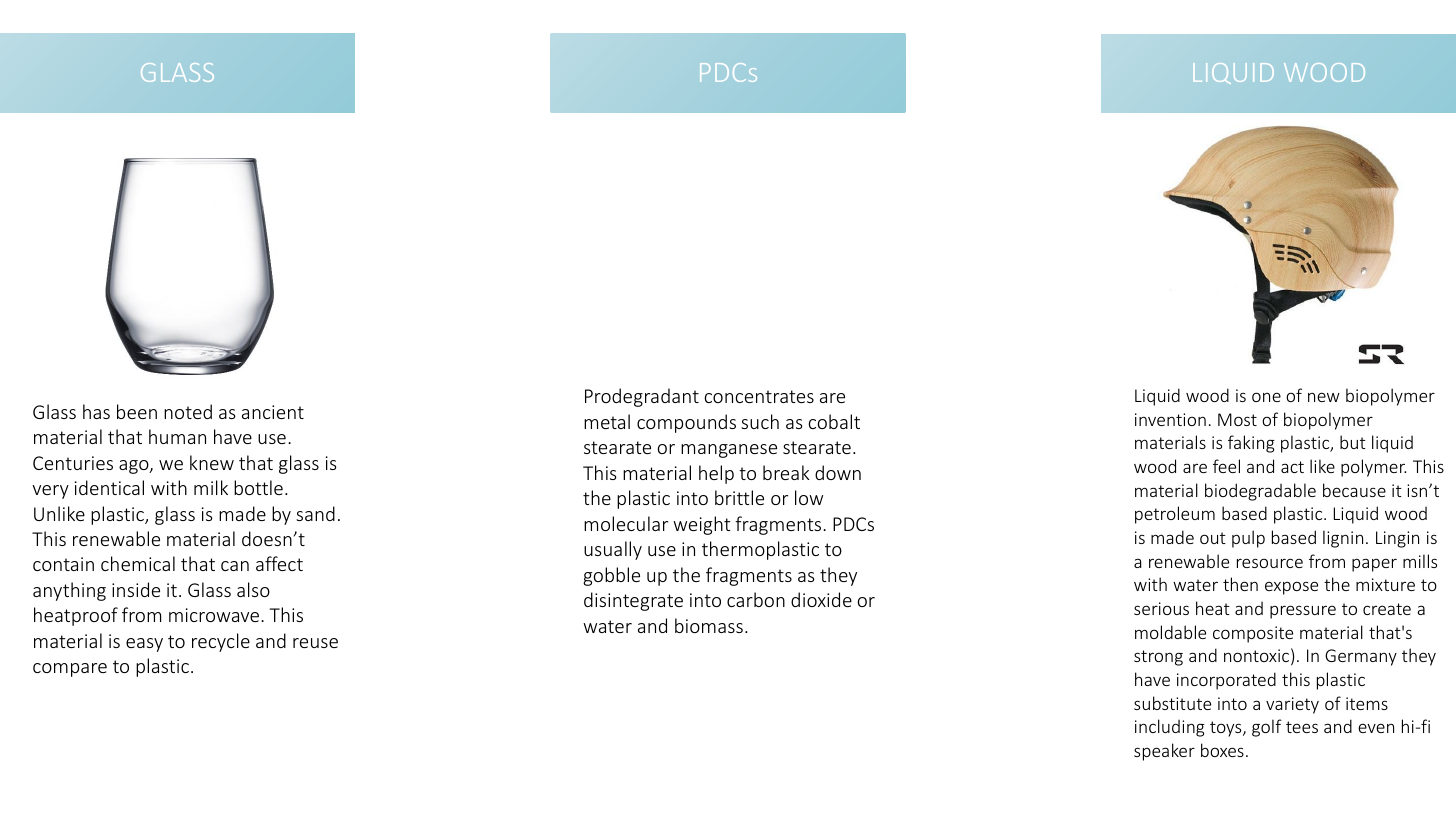 The height and width of the screenshot is (819, 1456). I want to click on weight, so click(702, 525).
